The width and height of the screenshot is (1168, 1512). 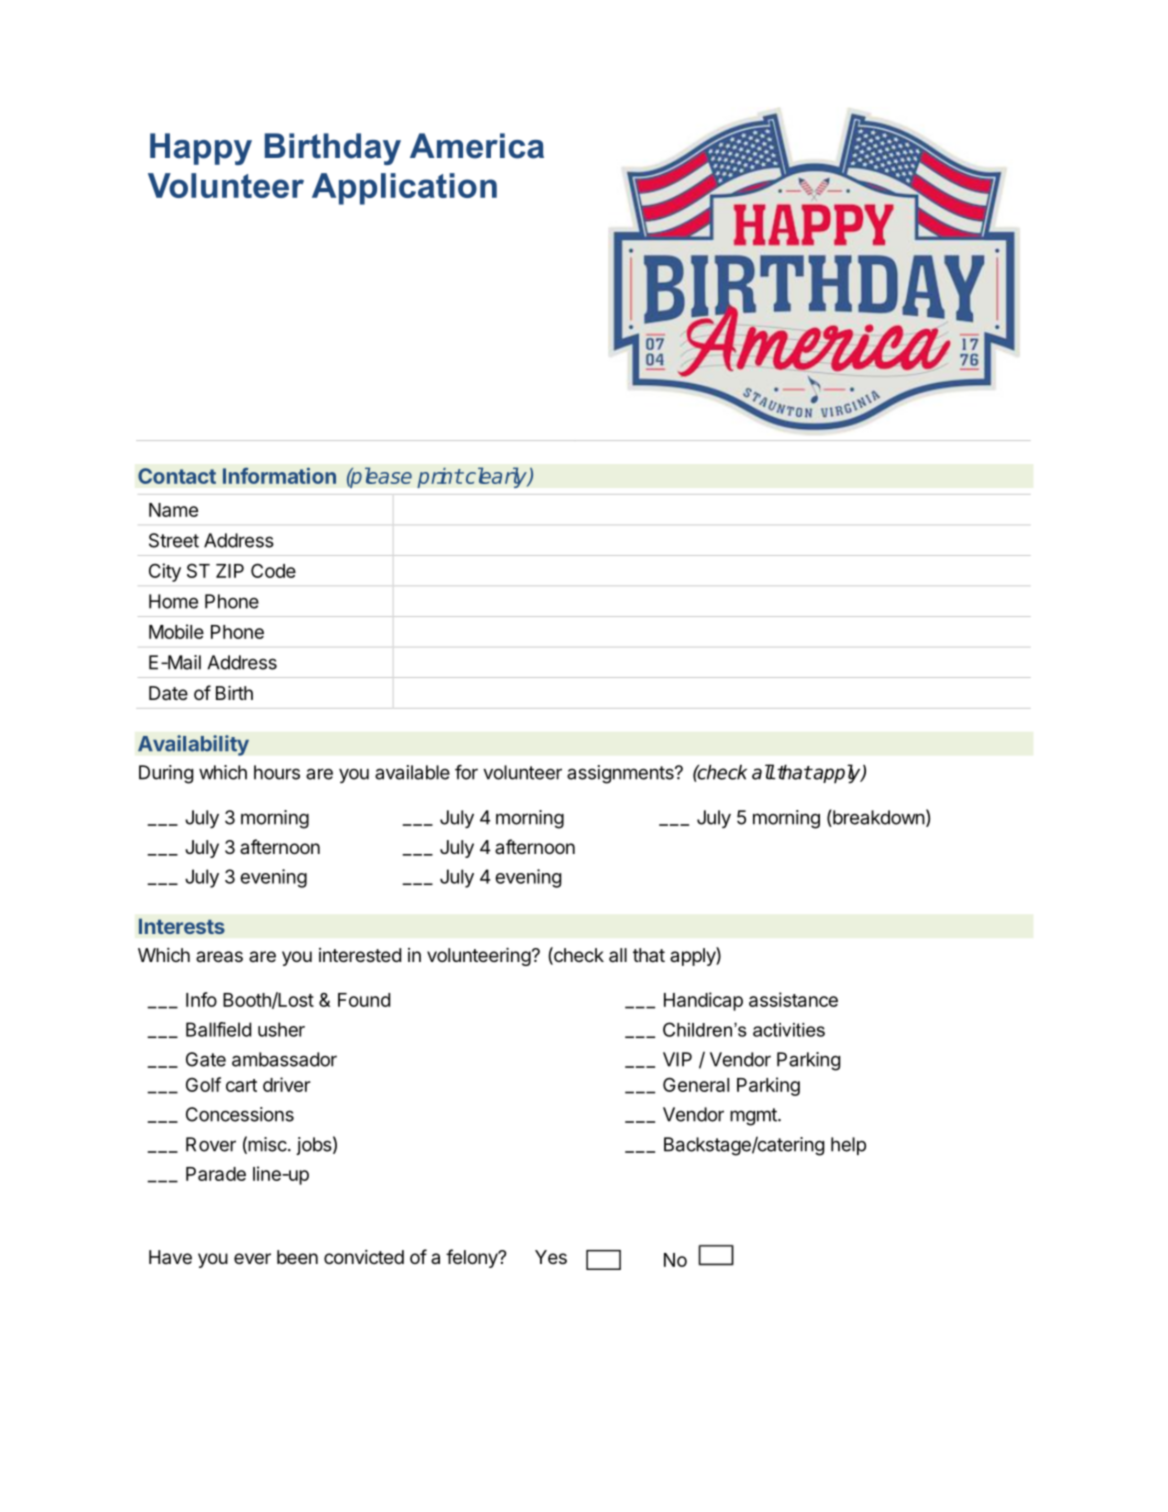 What do you see at coordinates (252, 1258) in the screenshot?
I see `ever` at bounding box center [252, 1258].
